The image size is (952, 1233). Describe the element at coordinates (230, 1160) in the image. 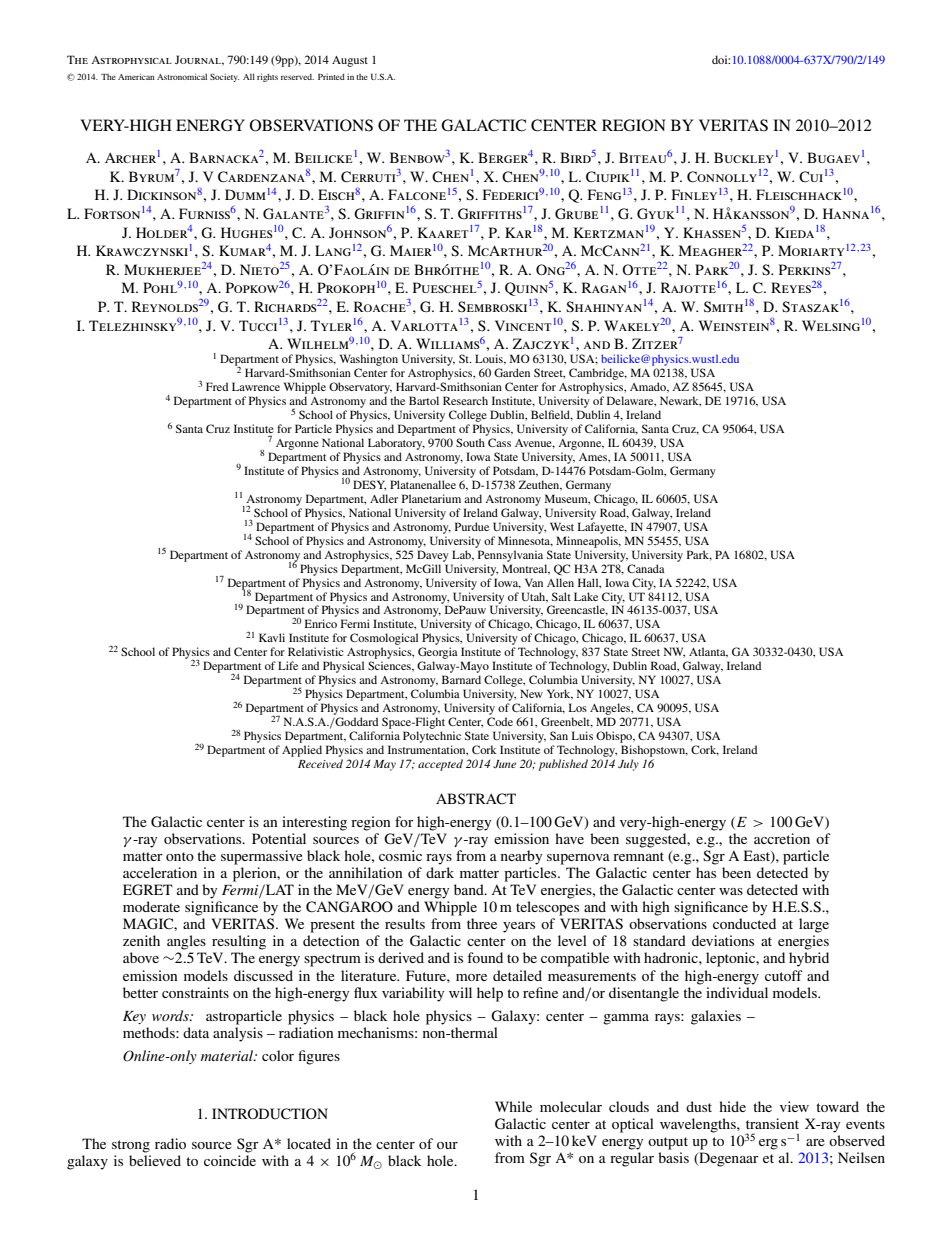

I see `coincide` at that location.
